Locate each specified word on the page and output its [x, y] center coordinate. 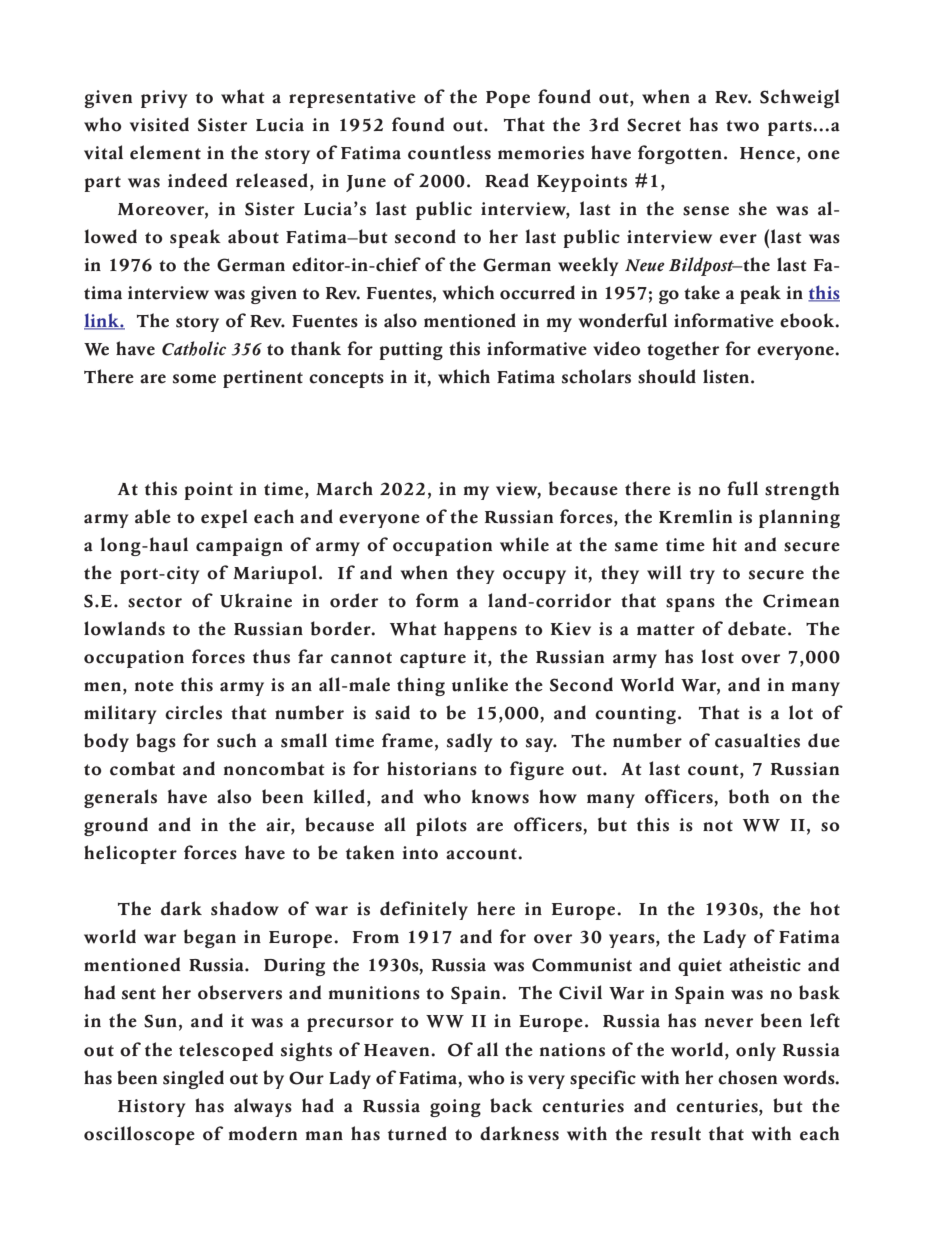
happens [480, 630]
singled [193, 1079]
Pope [508, 99]
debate [757, 628]
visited [159, 124]
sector [155, 602]
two [742, 126]
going [455, 1108]
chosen [747, 1077]
